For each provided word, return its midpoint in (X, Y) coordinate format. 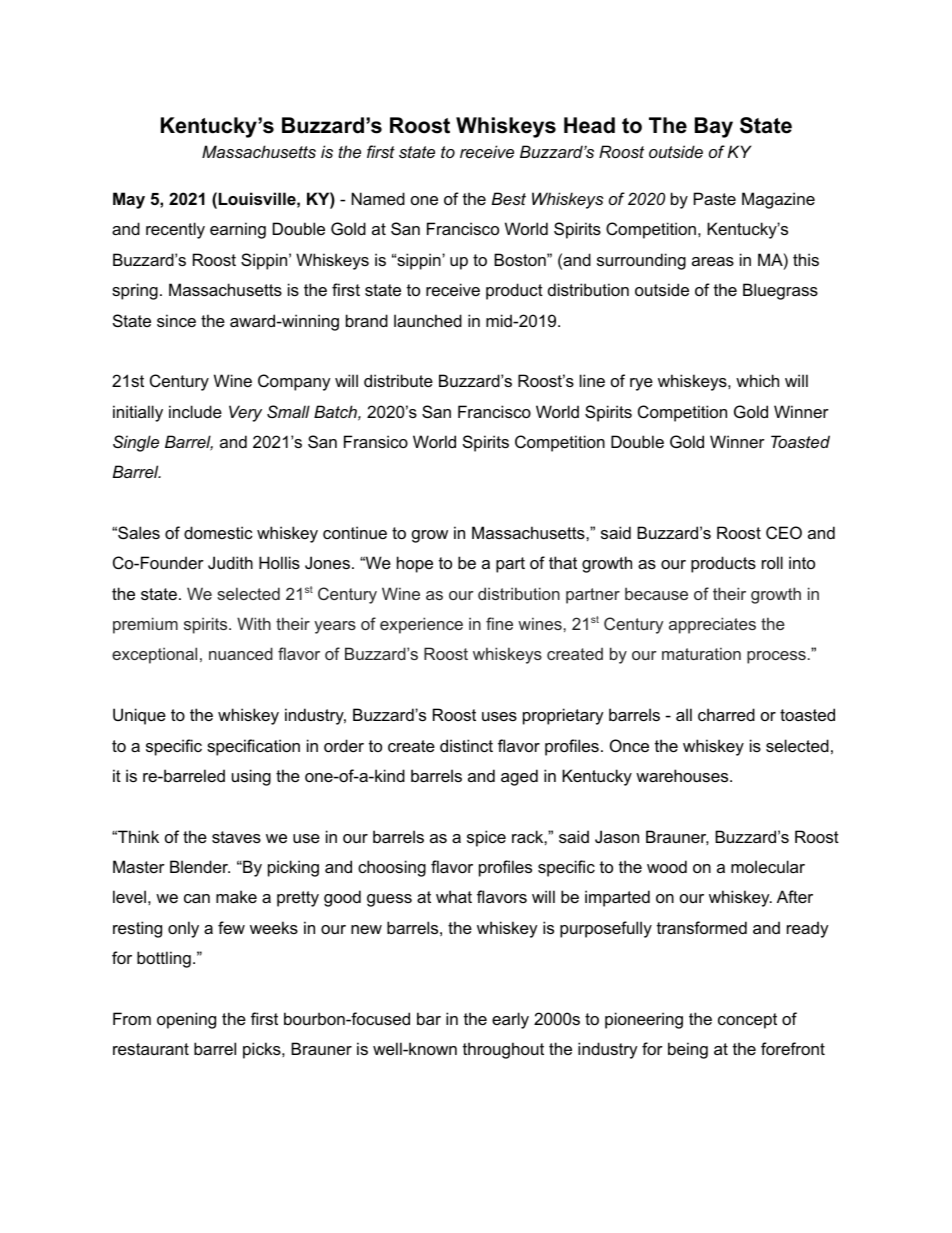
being (688, 1050)
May (129, 200)
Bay (714, 127)
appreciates (712, 625)
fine (499, 623)
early (510, 1020)
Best (509, 198)
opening (186, 1020)
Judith (230, 562)
